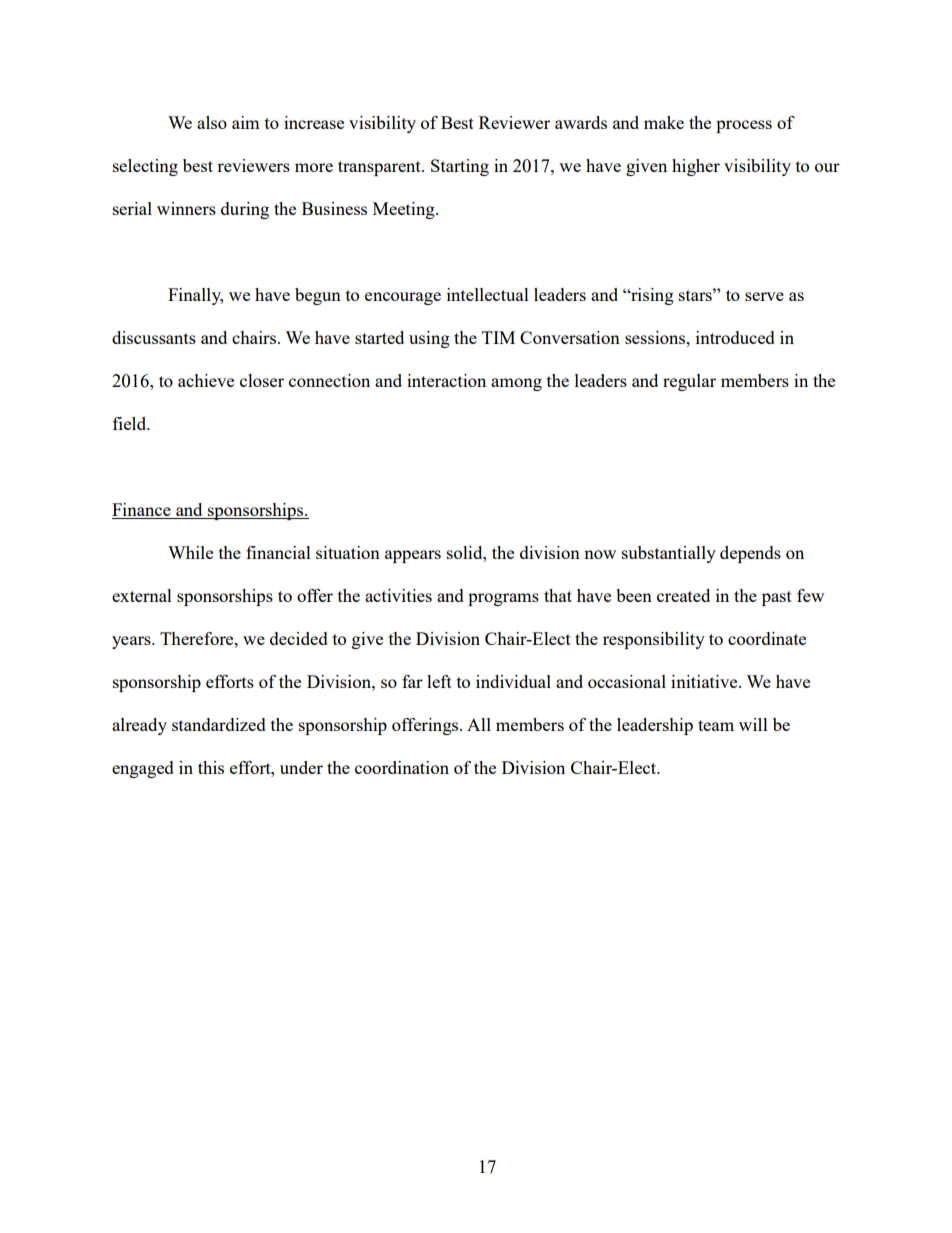  What do you see at coordinates (211, 767) in the screenshot?
I see `this` at bounding box center [211, 767].
